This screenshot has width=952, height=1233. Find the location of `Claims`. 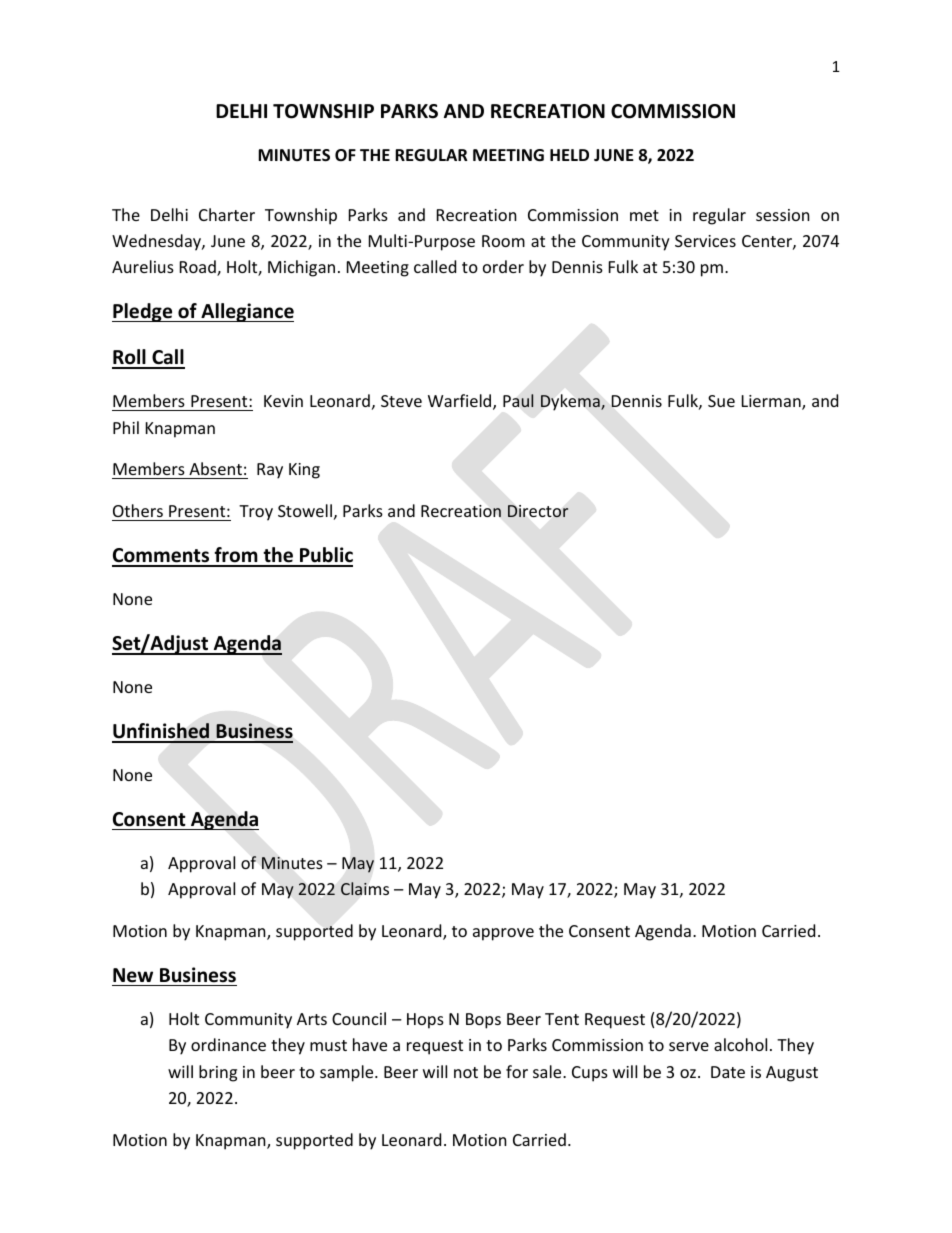

Claims is located at coordinates (365, 889).
